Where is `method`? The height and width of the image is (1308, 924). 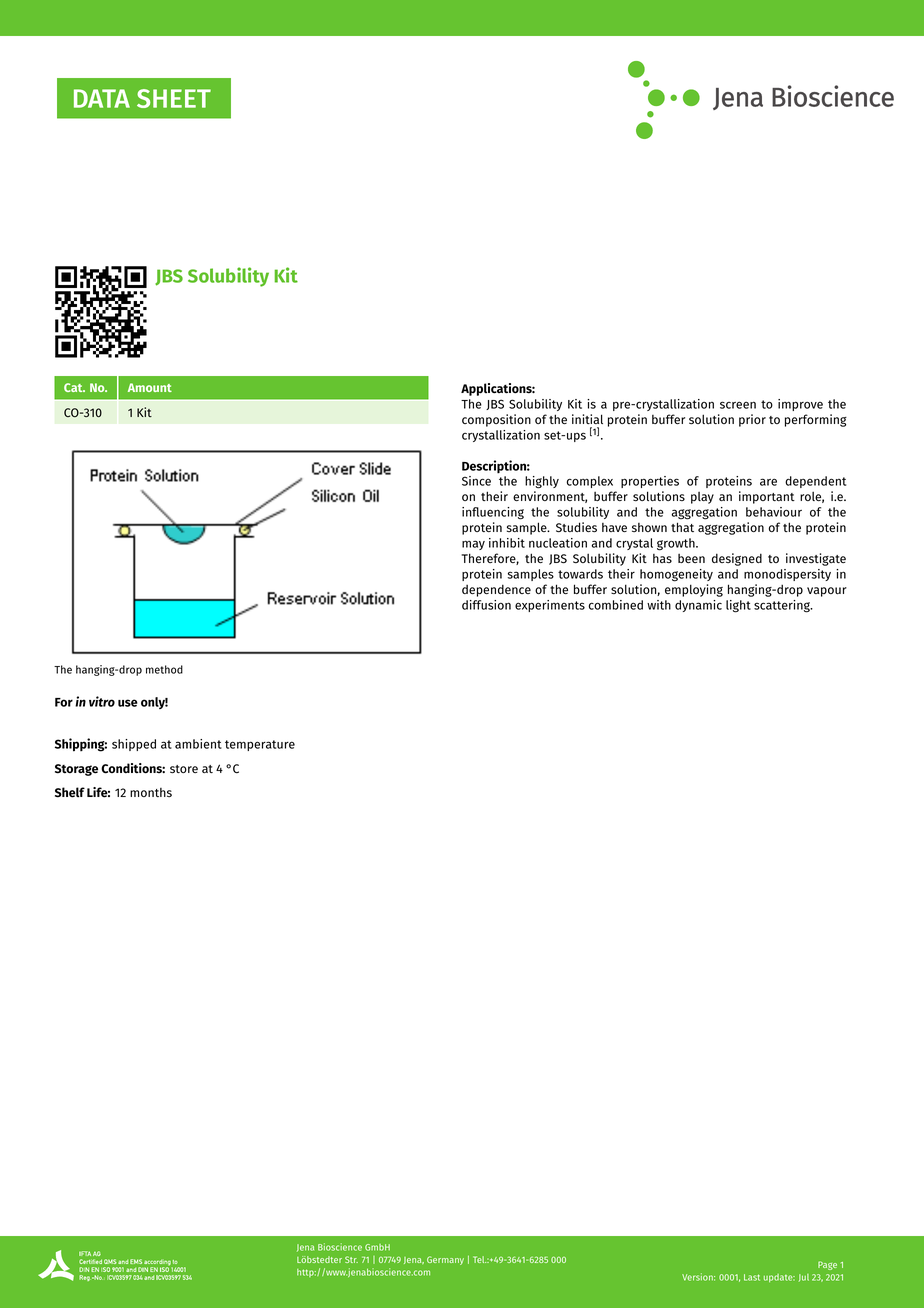
method is located at coordinates (164, 669).
